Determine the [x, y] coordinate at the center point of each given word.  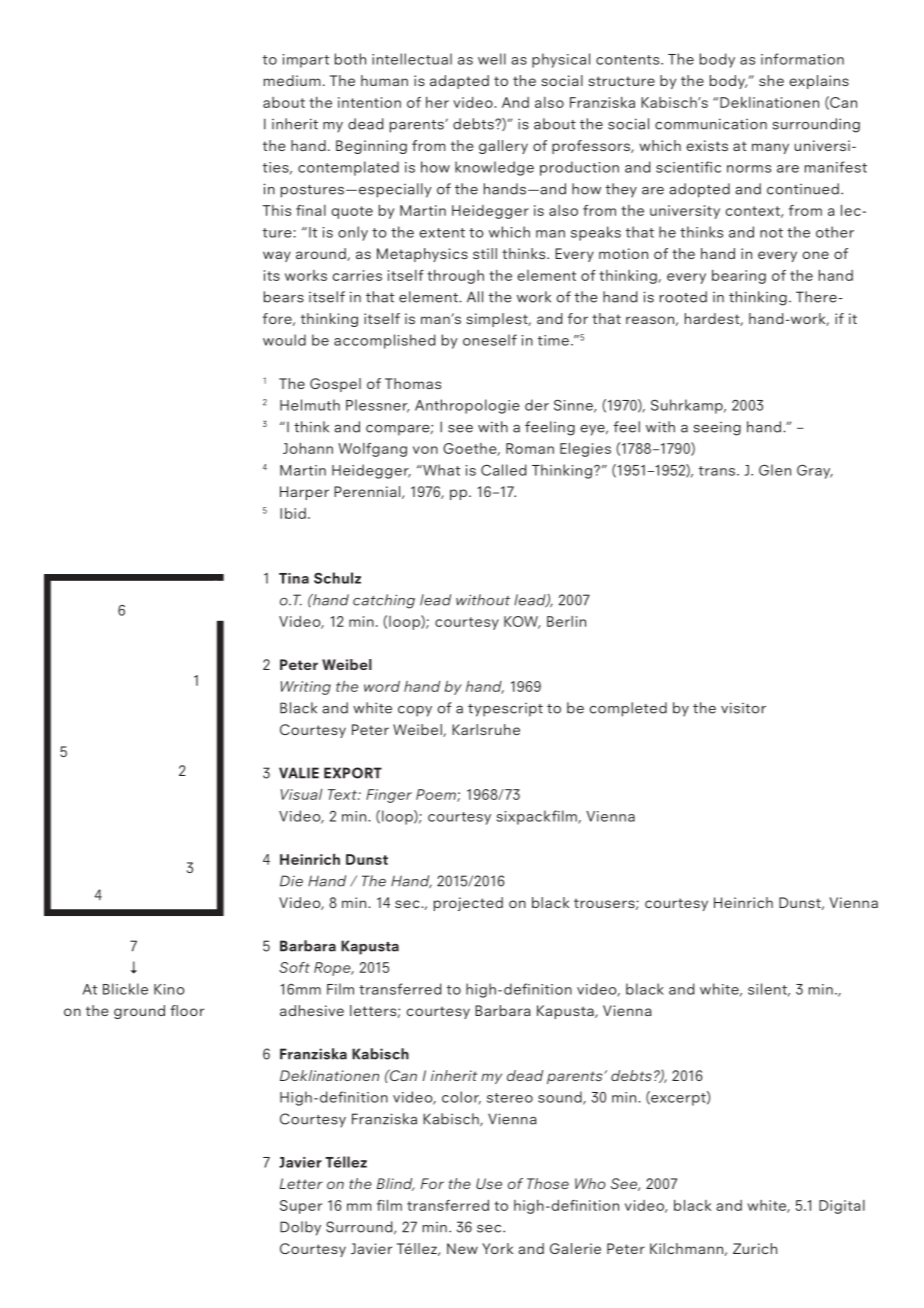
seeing [717, 429]
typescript [505, 710]
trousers [605, 904]
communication [711, 124]
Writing [306, 688]
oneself [490, 340]
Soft [294, 967]
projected [468, 904]
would [284, 340]
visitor [743, 708]
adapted [459, 82]
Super [301, 1207]
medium [292, 80]
